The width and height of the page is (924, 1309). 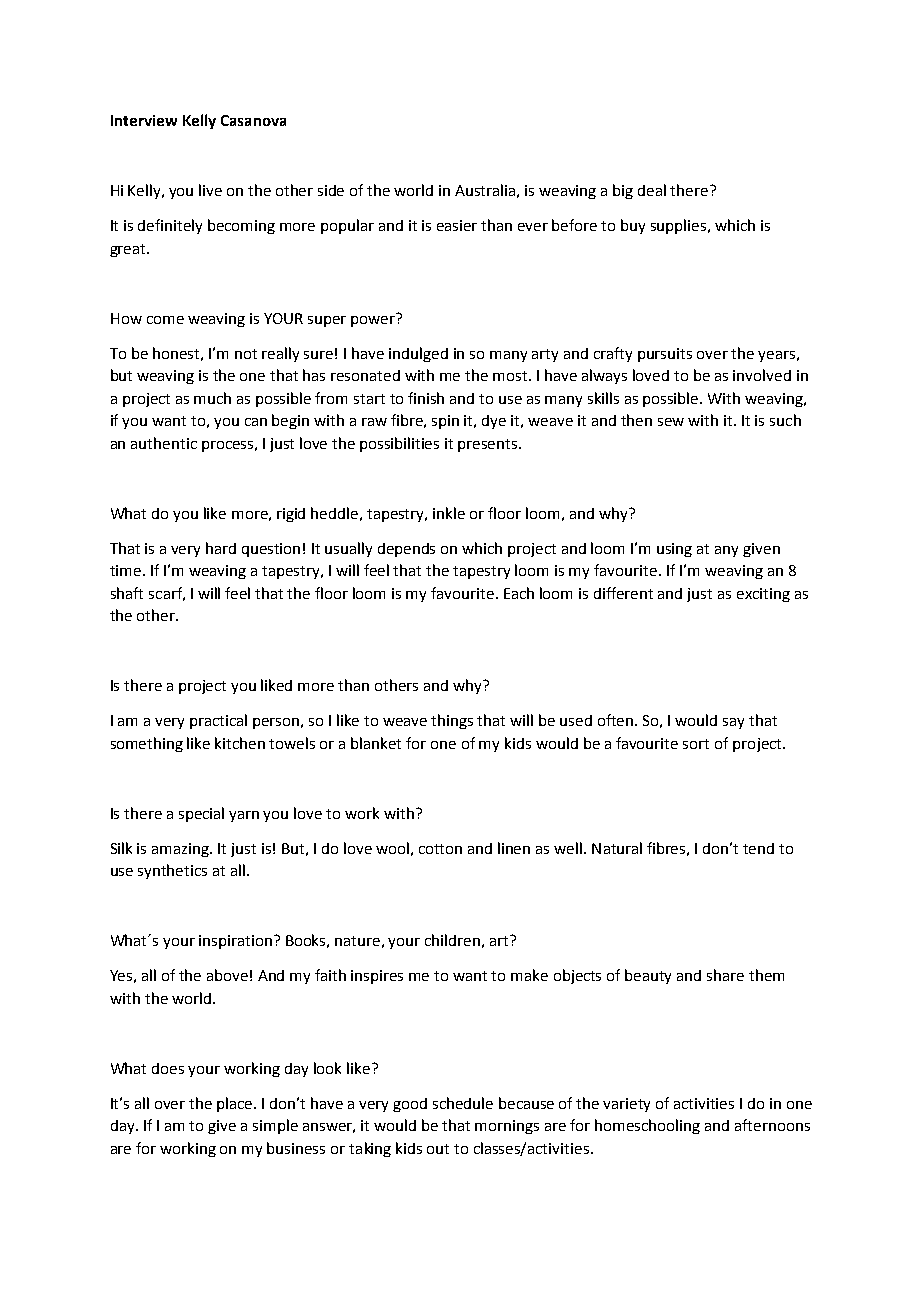 I want to click on easier, so click(x=457, y=225).
